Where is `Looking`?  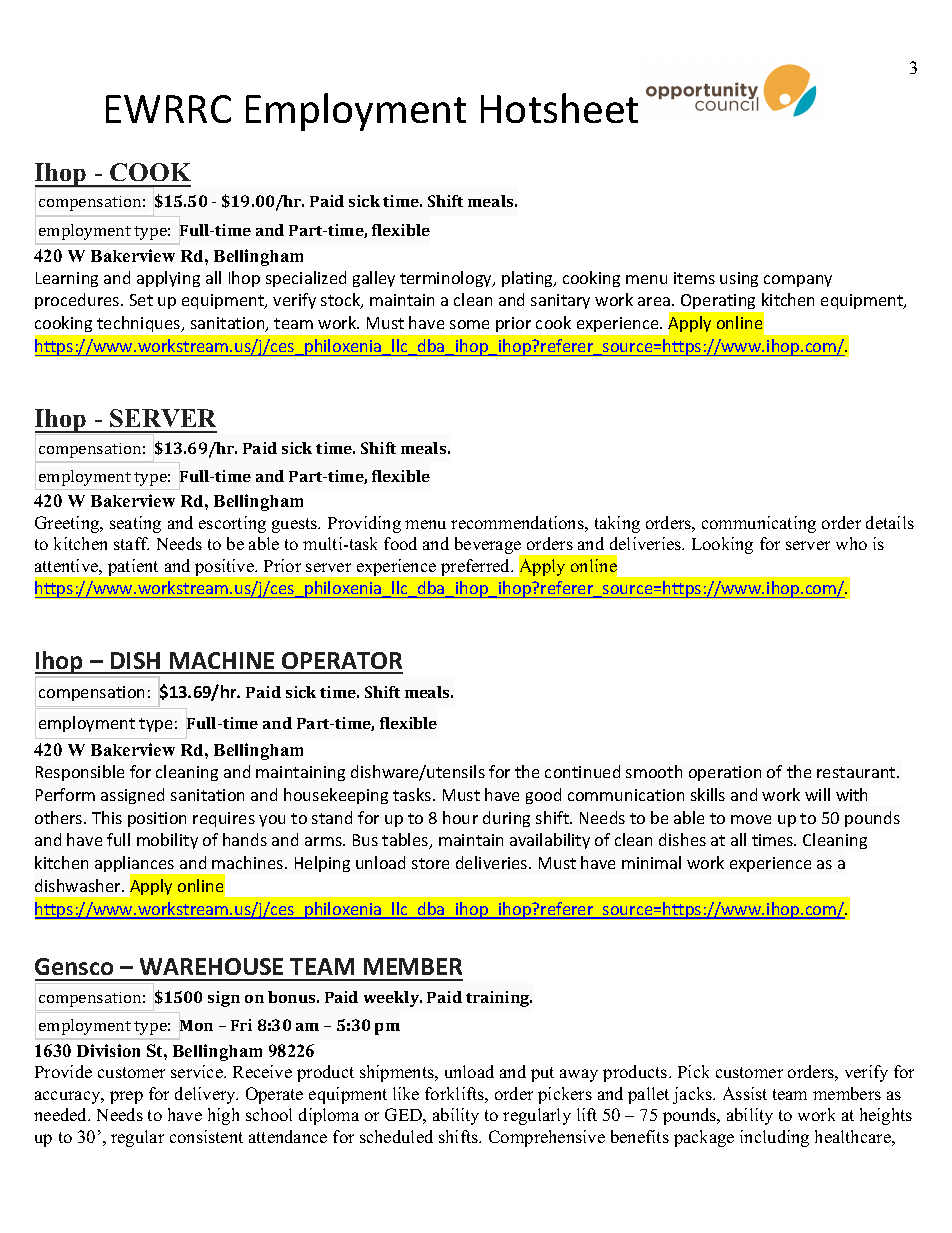
Looking is located at coordinates (722, 545).
